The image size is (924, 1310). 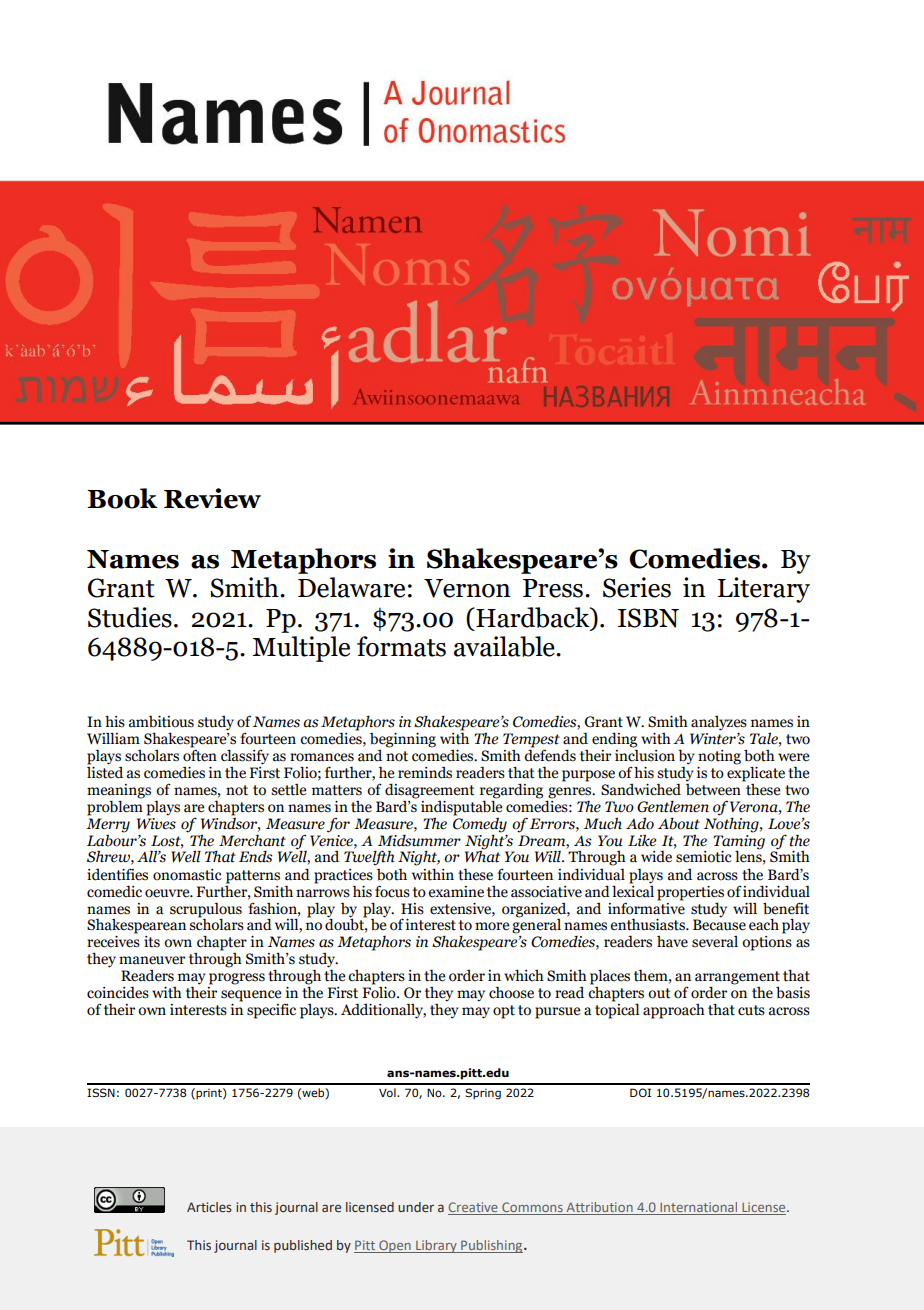 I want to click on identifies, so click(x=117, y=874).
